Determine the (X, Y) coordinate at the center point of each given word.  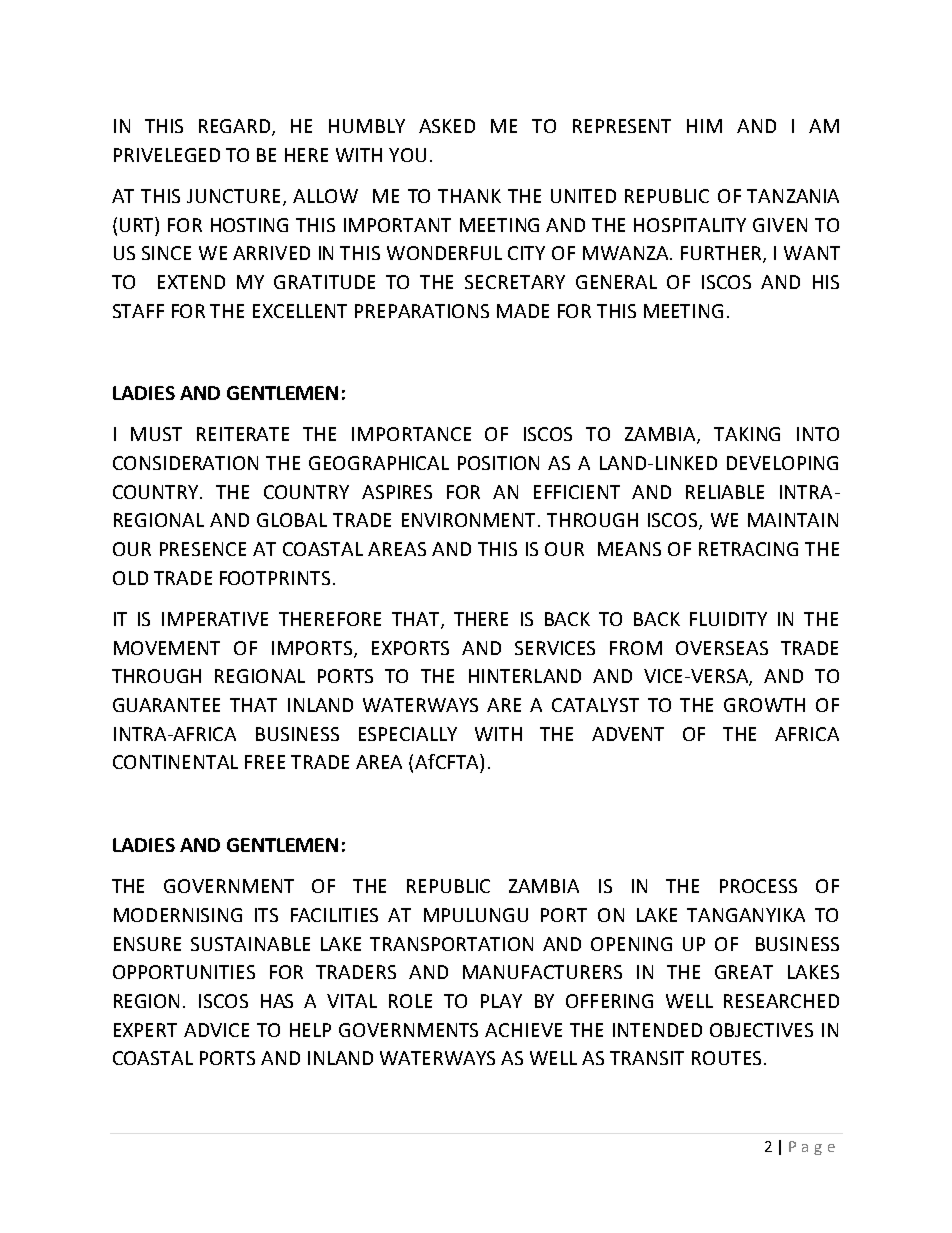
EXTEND (191, 282)
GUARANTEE (166, 705)
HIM (704, 126)
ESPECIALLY (408, 734)
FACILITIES (334, 915)
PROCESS (758, 886)
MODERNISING (178, 915)
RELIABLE (725, 492)
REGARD (236, 127)
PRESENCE (203, 549)
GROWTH (764, 705)
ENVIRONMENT (470, 520)
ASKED (447, 126)
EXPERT (145, 1030)
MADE (523, 311)
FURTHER (722, 254)
